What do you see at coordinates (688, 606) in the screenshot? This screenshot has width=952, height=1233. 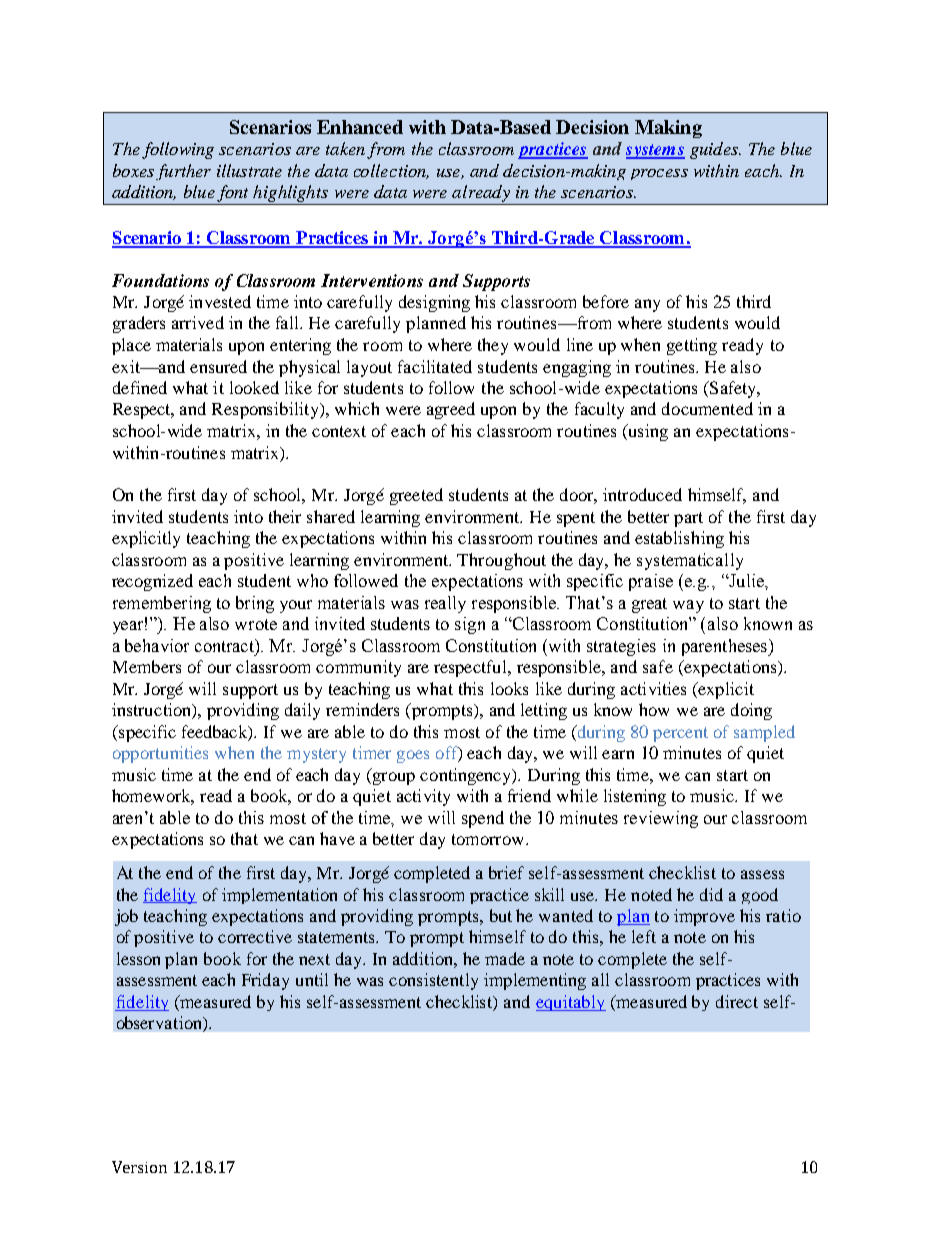 I see `way` at bounding box center [688, 606].
